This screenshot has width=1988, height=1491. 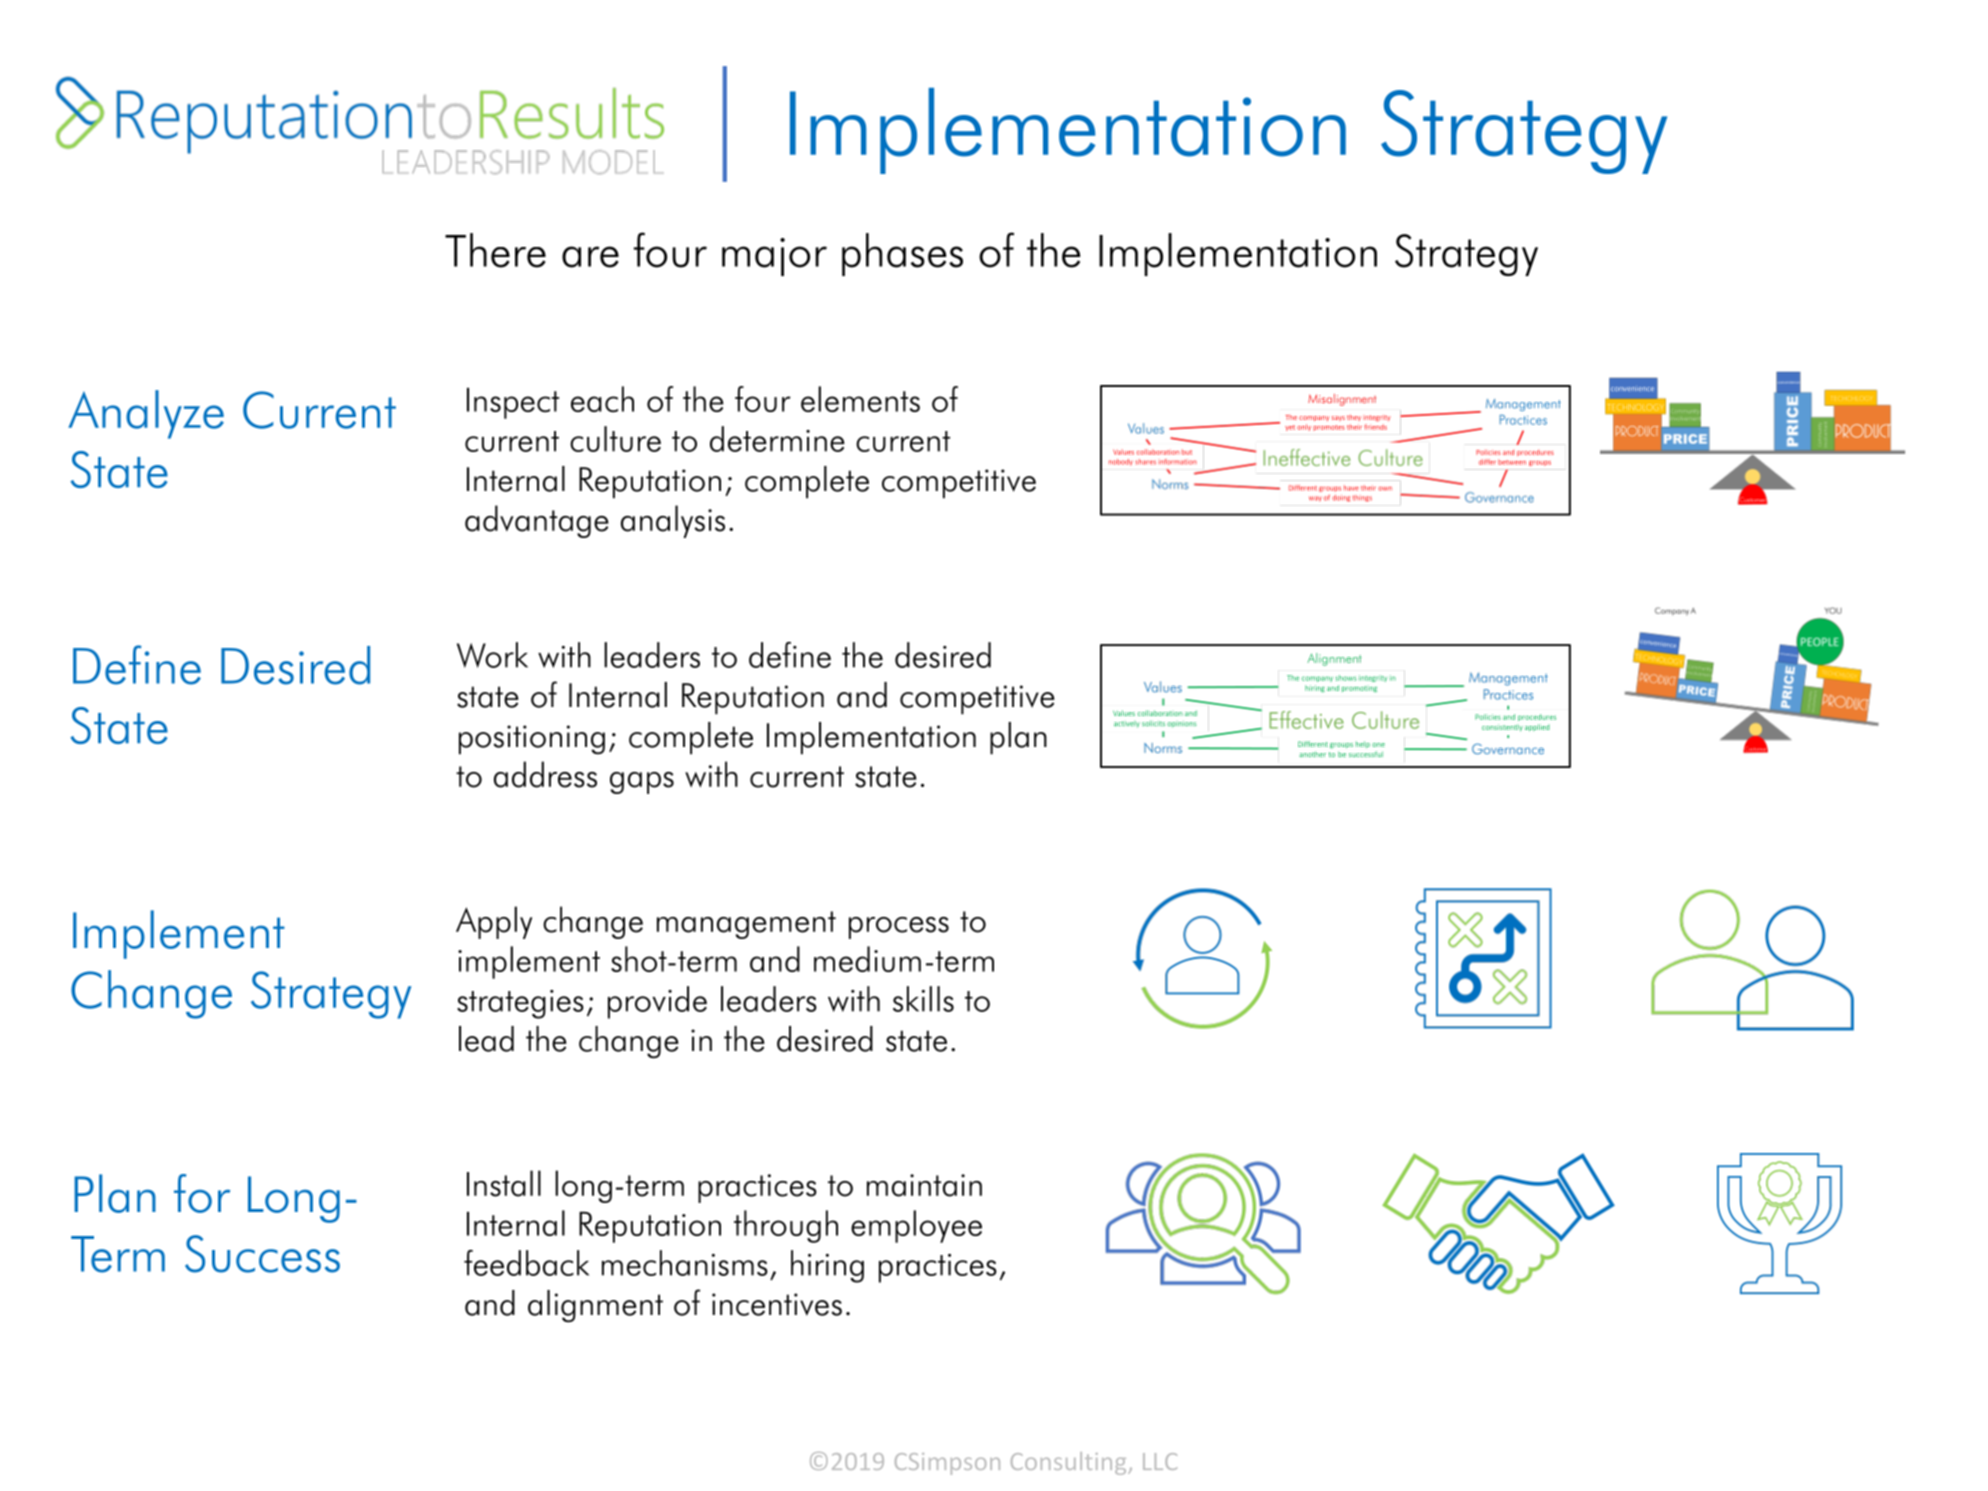 I want to click on alignment, so click(x=595, y=1306).
